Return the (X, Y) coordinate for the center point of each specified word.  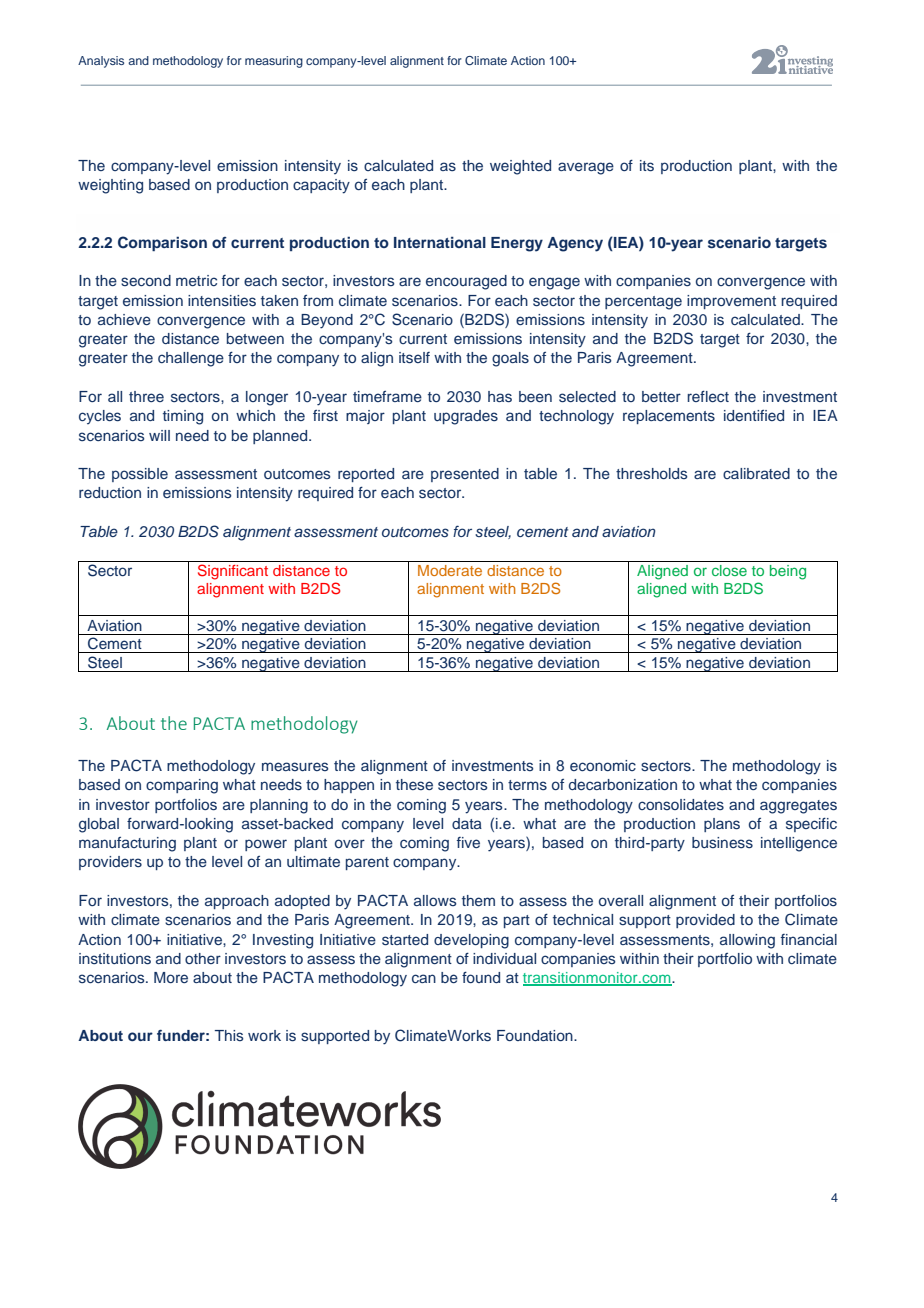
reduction (110, 492)
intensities (222, 301)
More (171, 977)
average (586, 168)
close (729, 570)
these (414, 784)
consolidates (681, 804)
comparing (182, 786)
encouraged (466, 282)
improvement (731, 302)
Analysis (101, 62)
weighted (520, 167)
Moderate (450, 570)
